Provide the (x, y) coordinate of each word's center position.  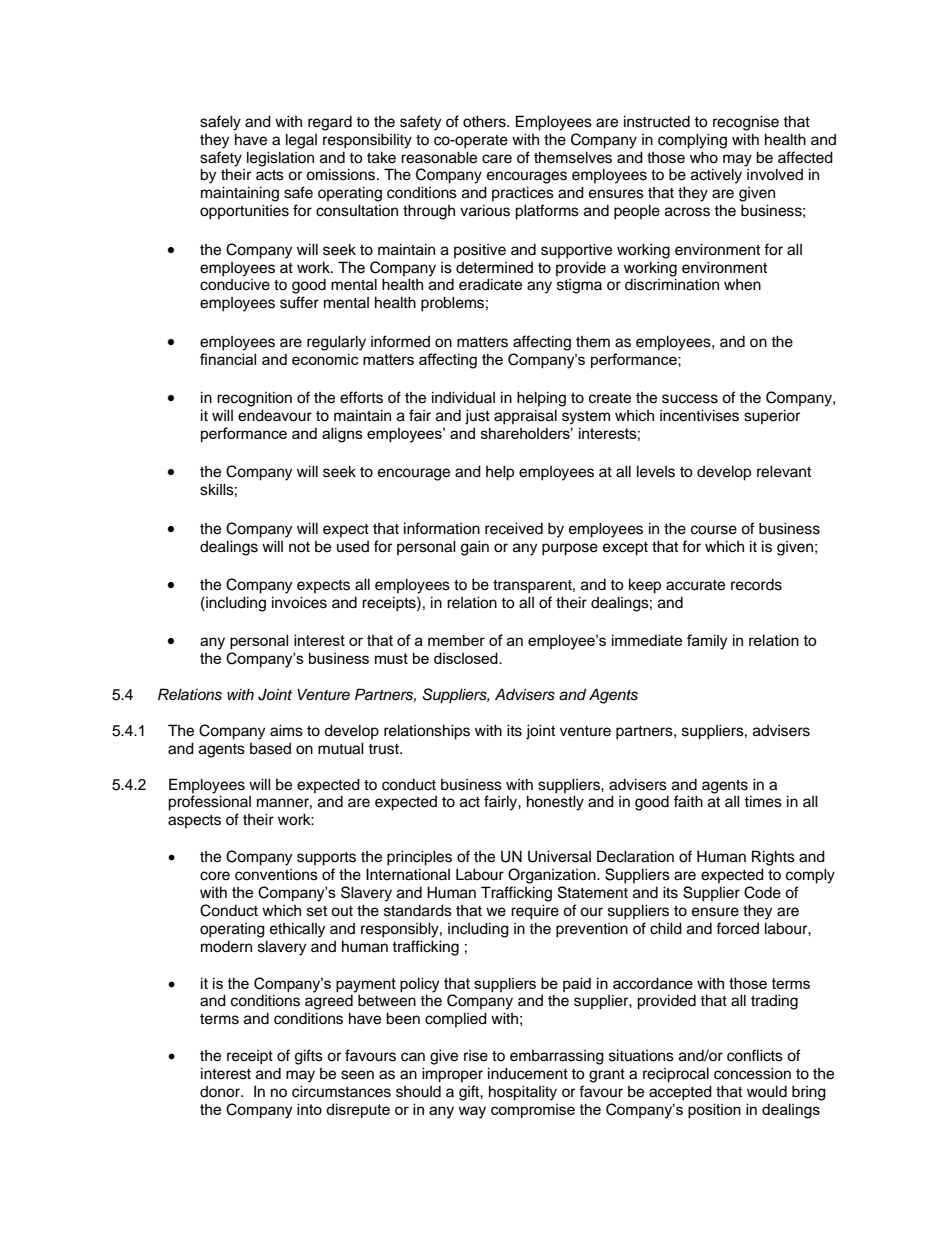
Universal (559, 856)
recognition (254, 399)
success (690, 399)
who (704, 157)
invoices (299, 602)
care (497, 159)
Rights (773, 858)
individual (463, 397)
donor (221, 1092)
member (456, 640)
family (707, 642)
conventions (276, 875)
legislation (280, 159)
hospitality (523, 1093)
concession (752, 1073)
